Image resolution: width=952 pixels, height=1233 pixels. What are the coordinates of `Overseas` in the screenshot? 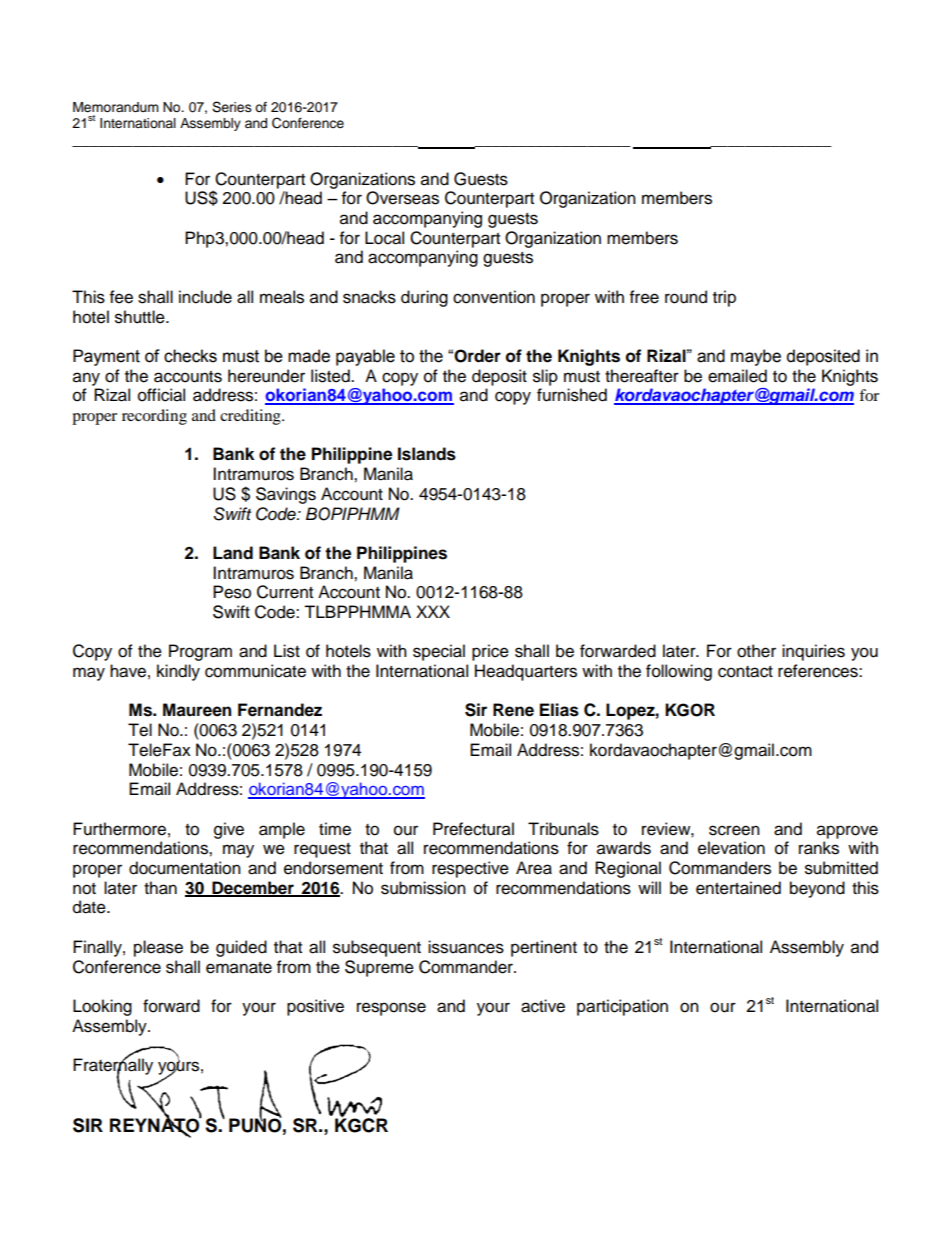 It's located at (402, 198).
